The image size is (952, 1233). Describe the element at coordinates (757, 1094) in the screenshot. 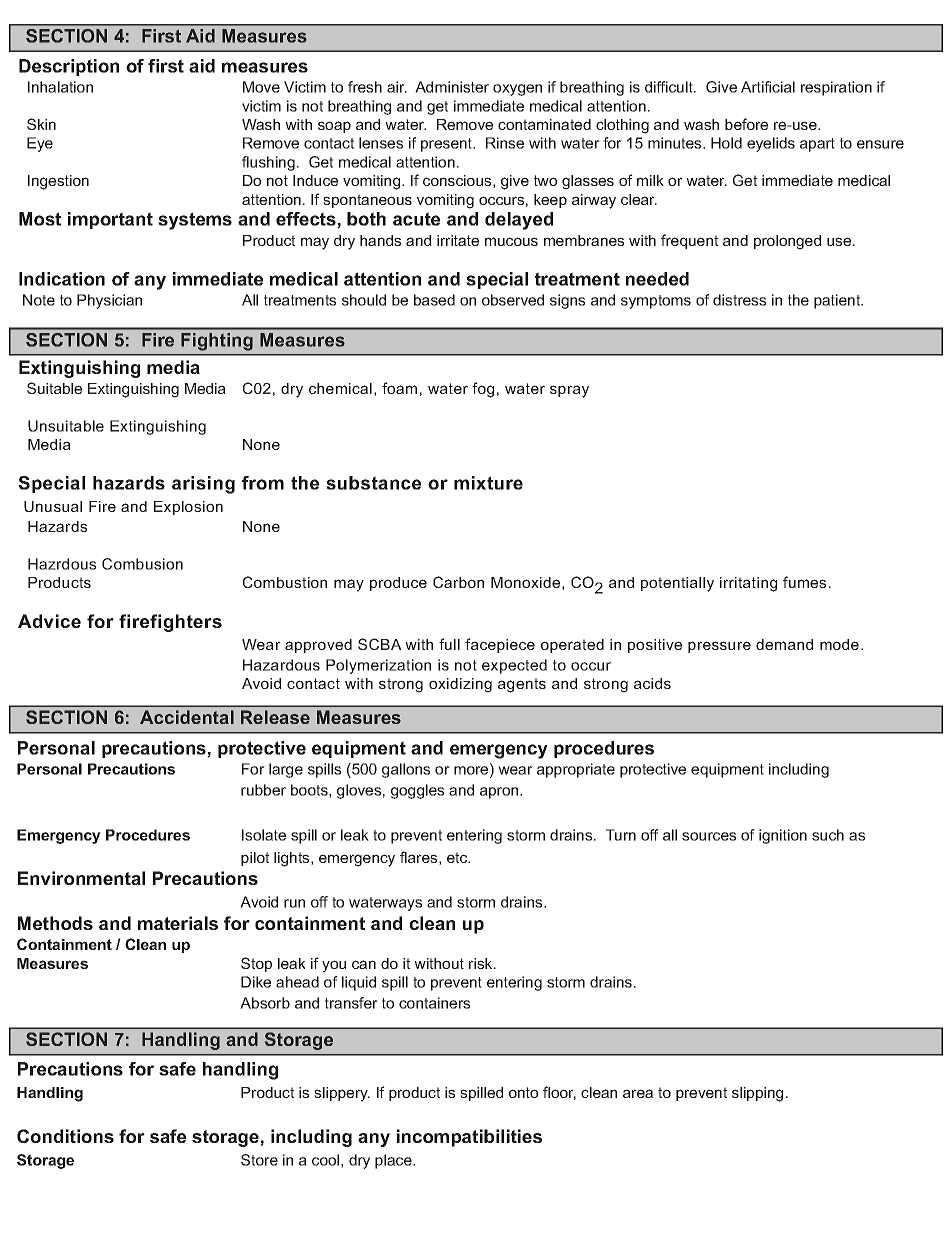

I see `slipping` at that location.
